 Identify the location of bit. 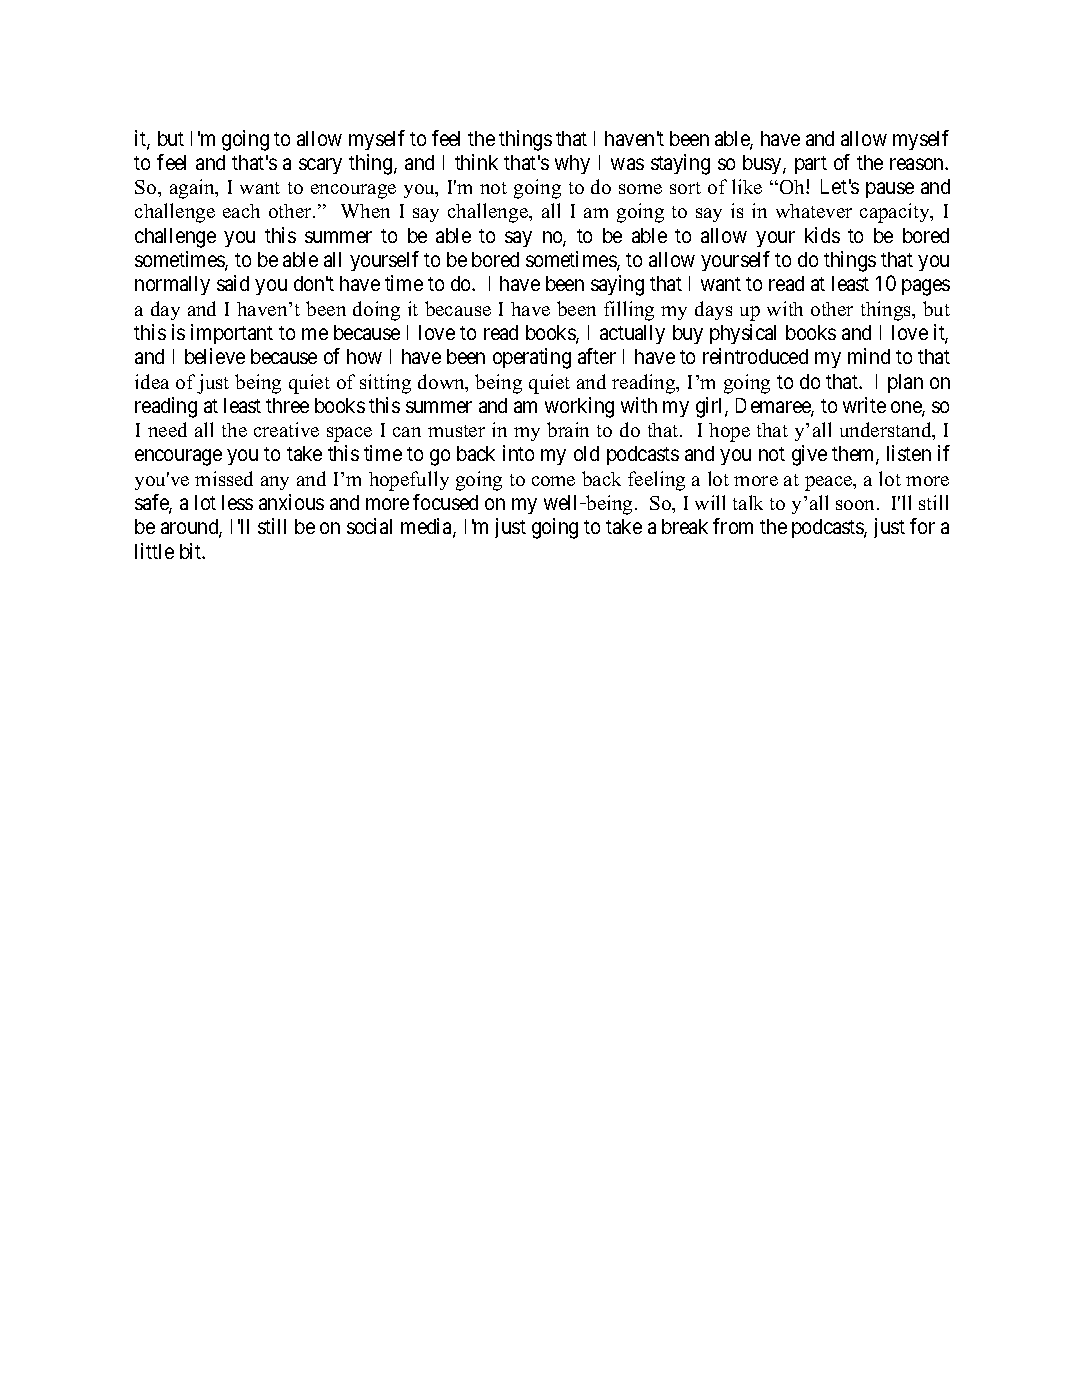
(192, 551).
